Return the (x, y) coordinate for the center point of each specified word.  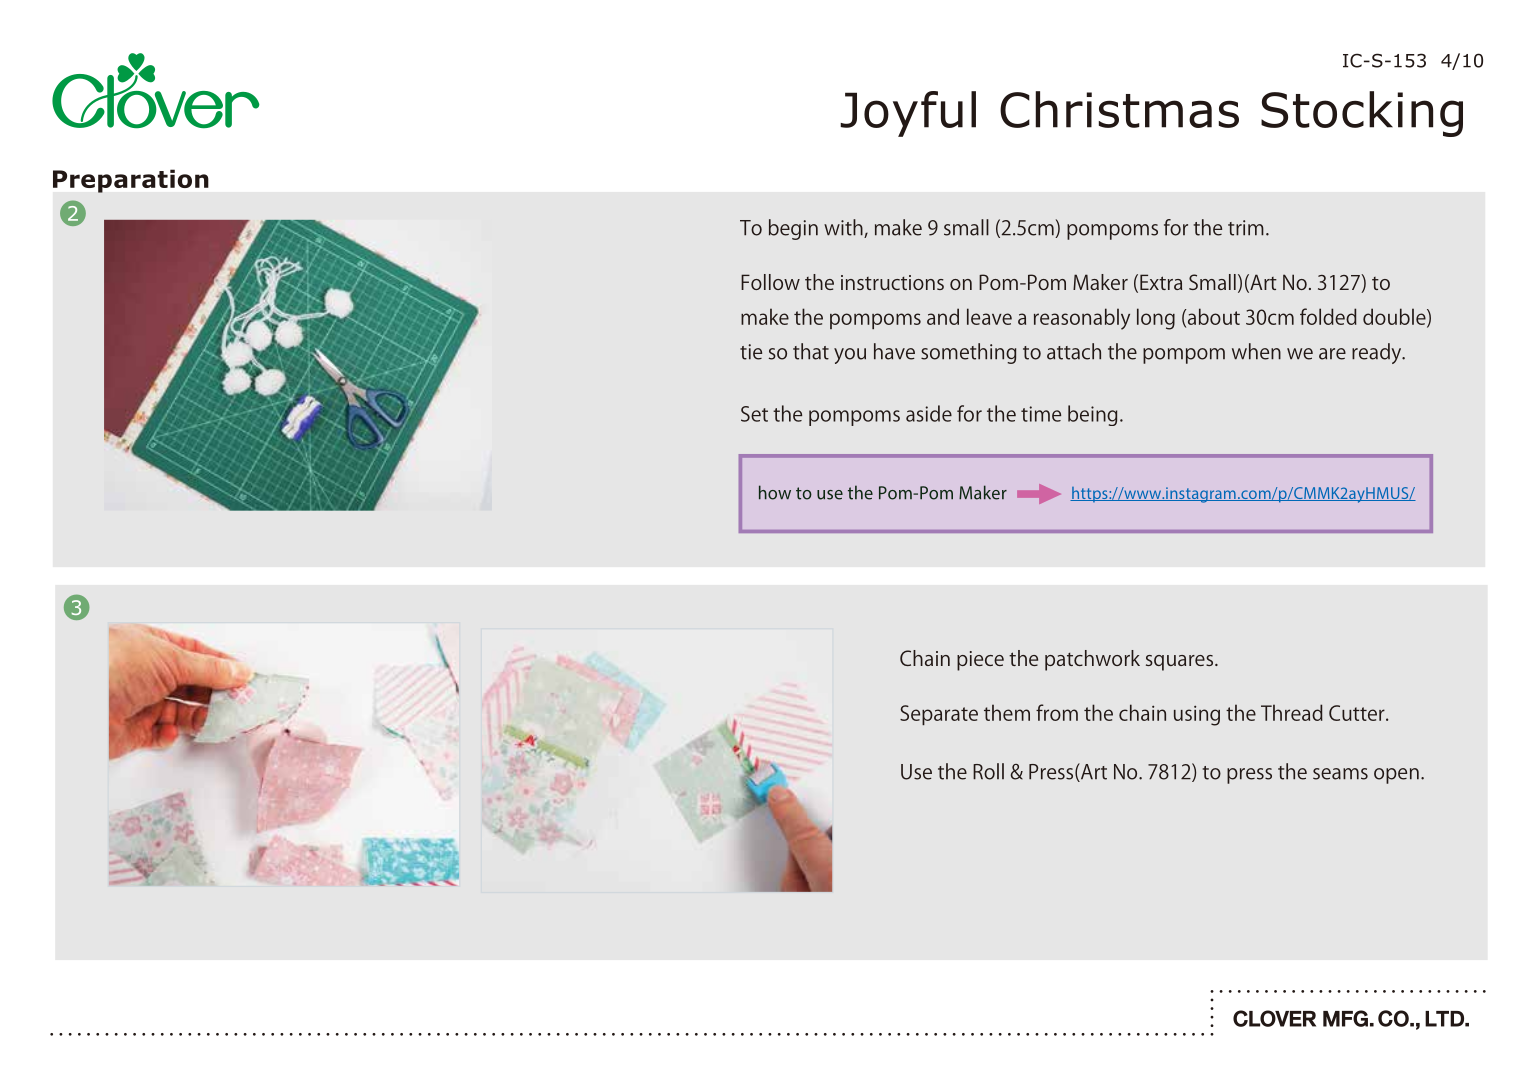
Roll (988, 771)
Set (754, 414)
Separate (939, 715)
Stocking (1362, 114)
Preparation (131, 181)
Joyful (908, 114)
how (775, 492)
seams (1340, 774)
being (1092, 415)
